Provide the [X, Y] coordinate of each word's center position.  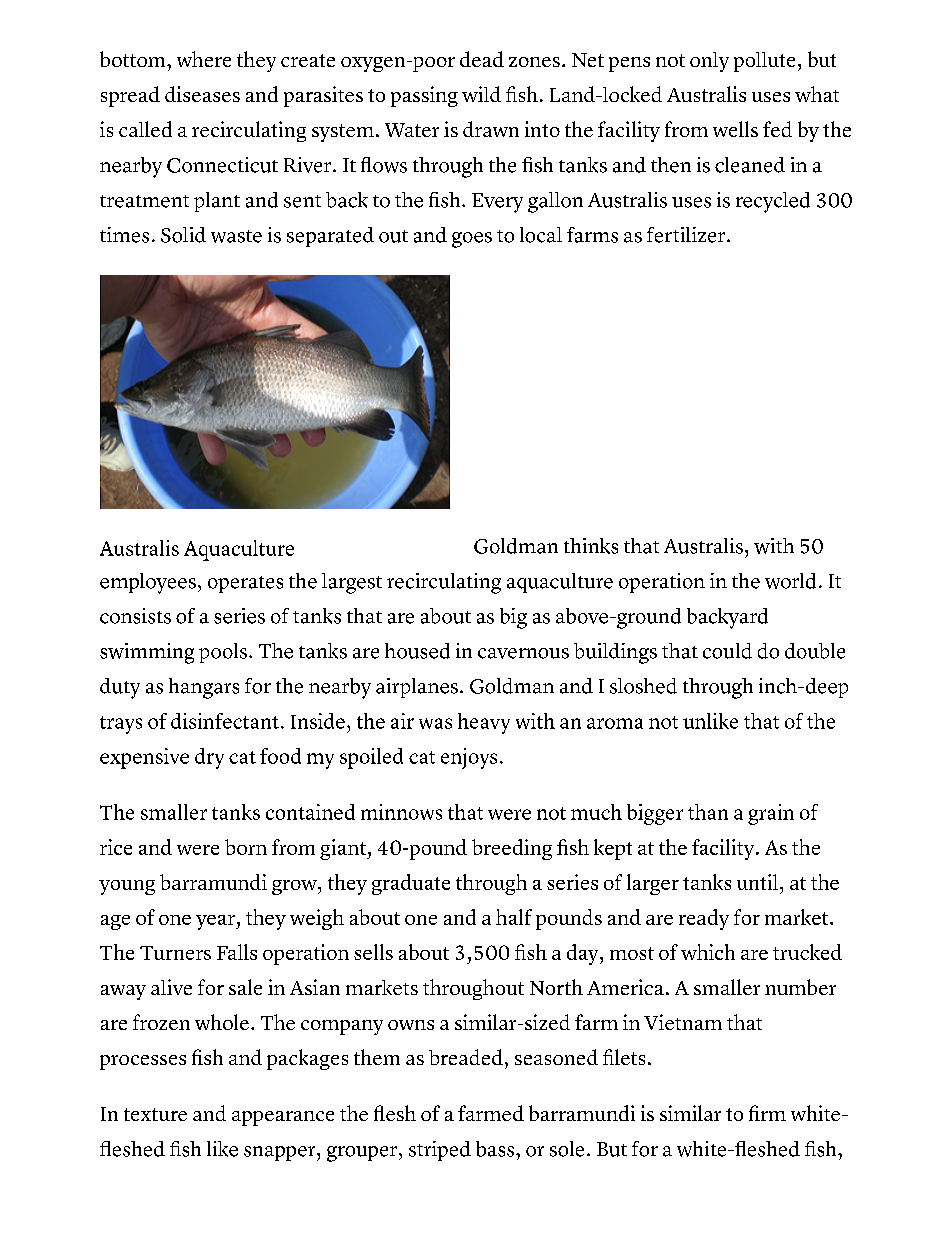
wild [481, 94]
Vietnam [683, 1022]
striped [440, 1151]
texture [155, 1114]
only [709, 62]
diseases [202, 94]
